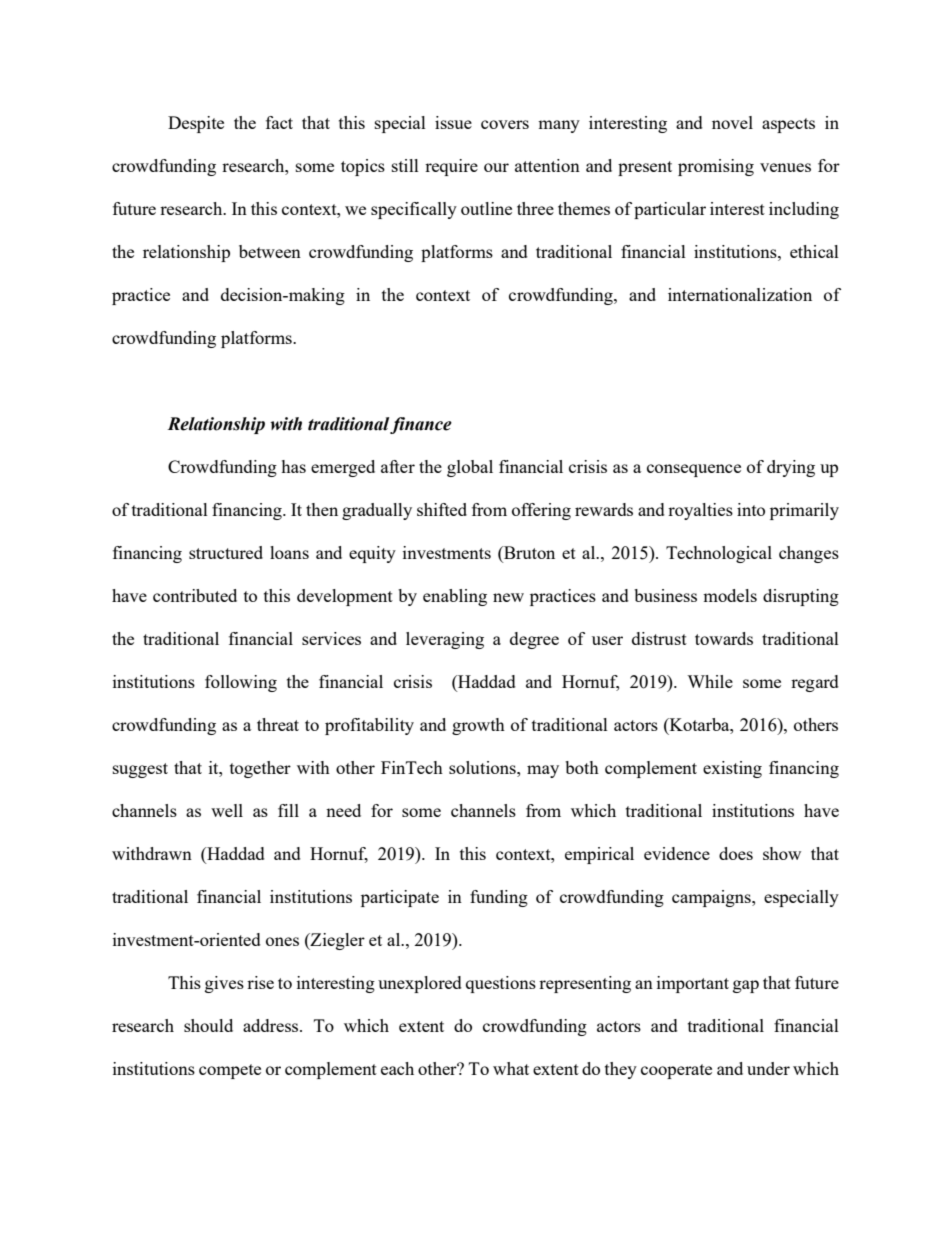 The image size is (952, 1233). I want to click on contributed, so click(195, 595).
